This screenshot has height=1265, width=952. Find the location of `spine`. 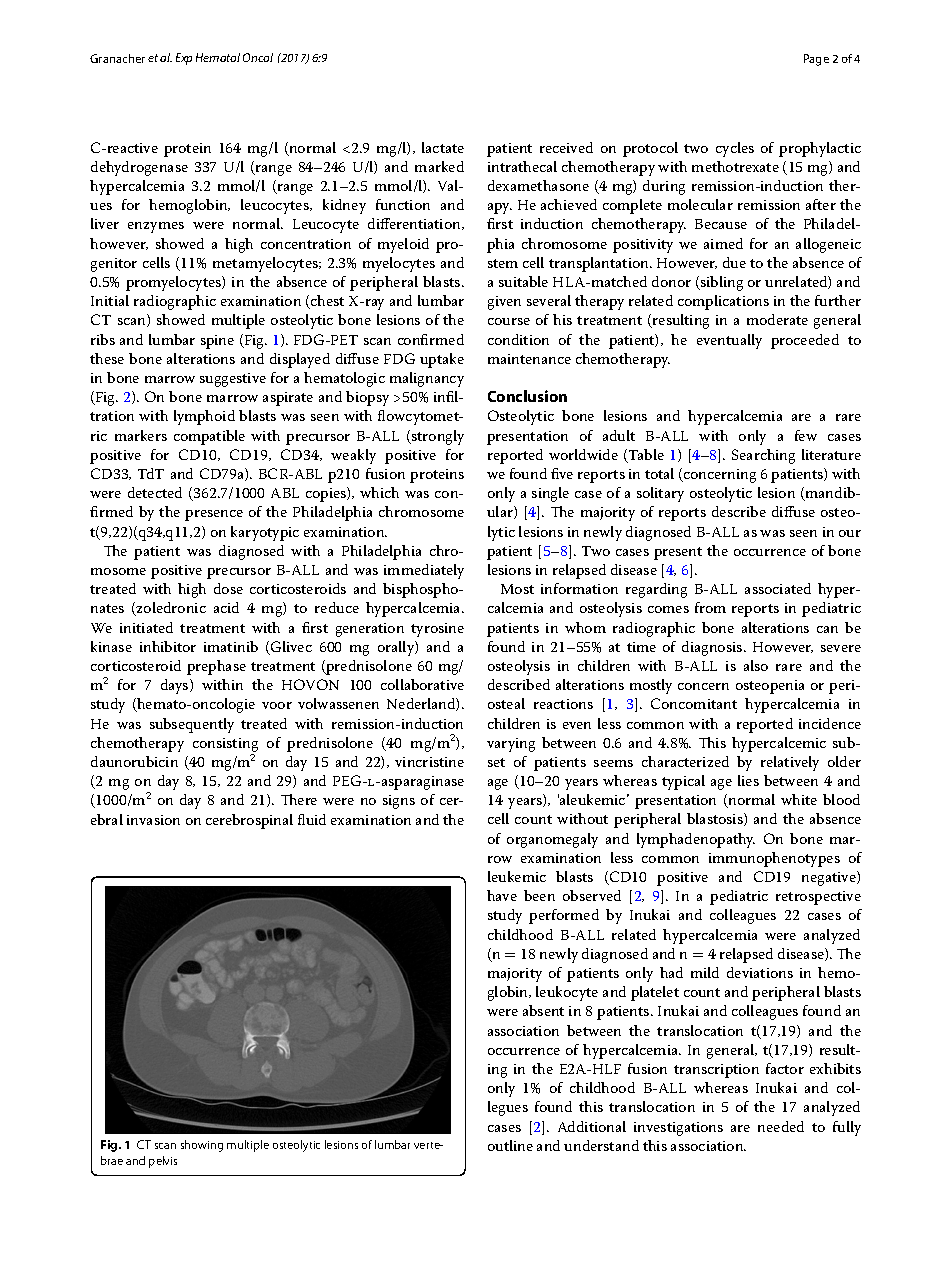

spine is located at coordinates (217, 342).
